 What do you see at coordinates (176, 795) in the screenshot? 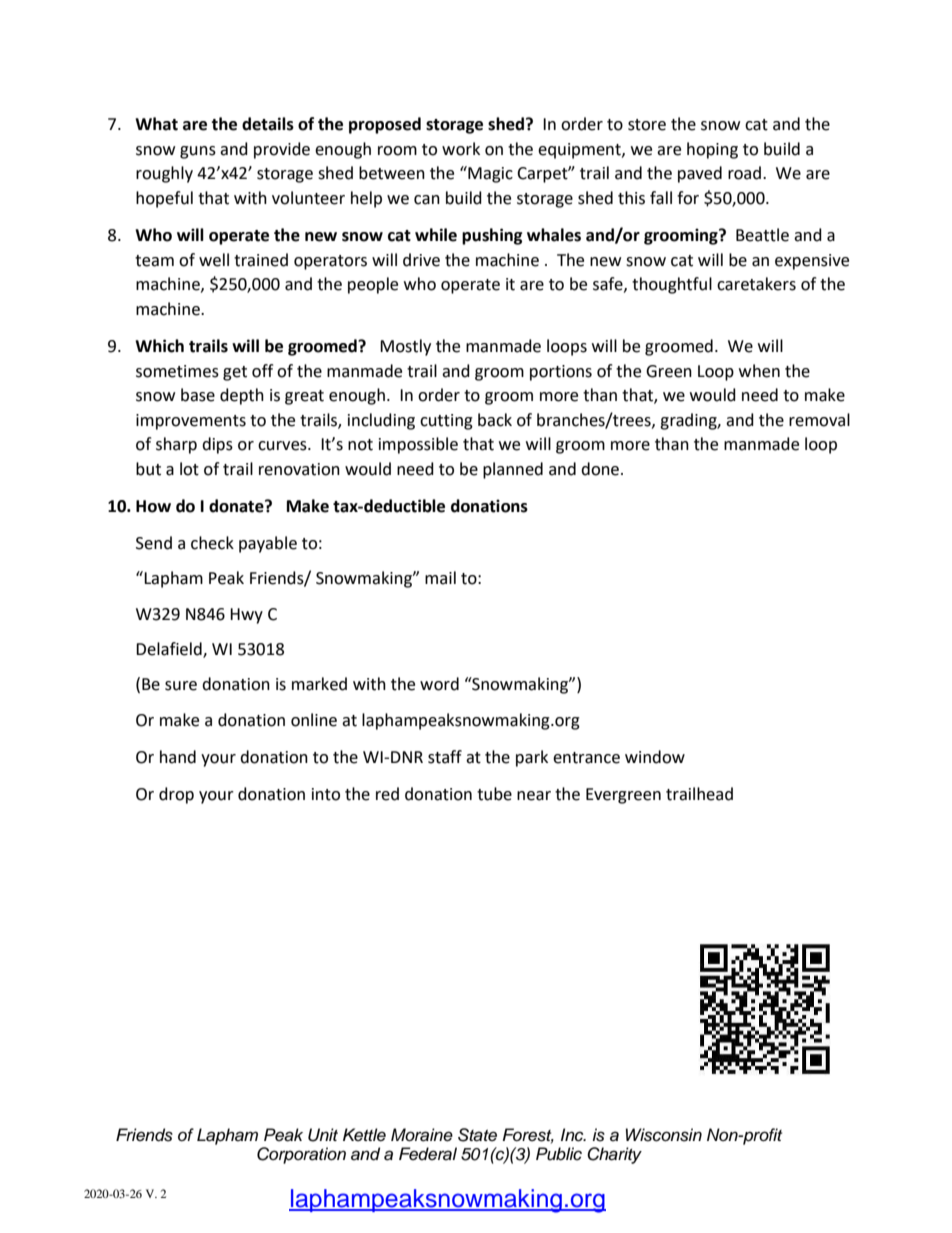
I see `drop` at bounding box center [176, 795].
